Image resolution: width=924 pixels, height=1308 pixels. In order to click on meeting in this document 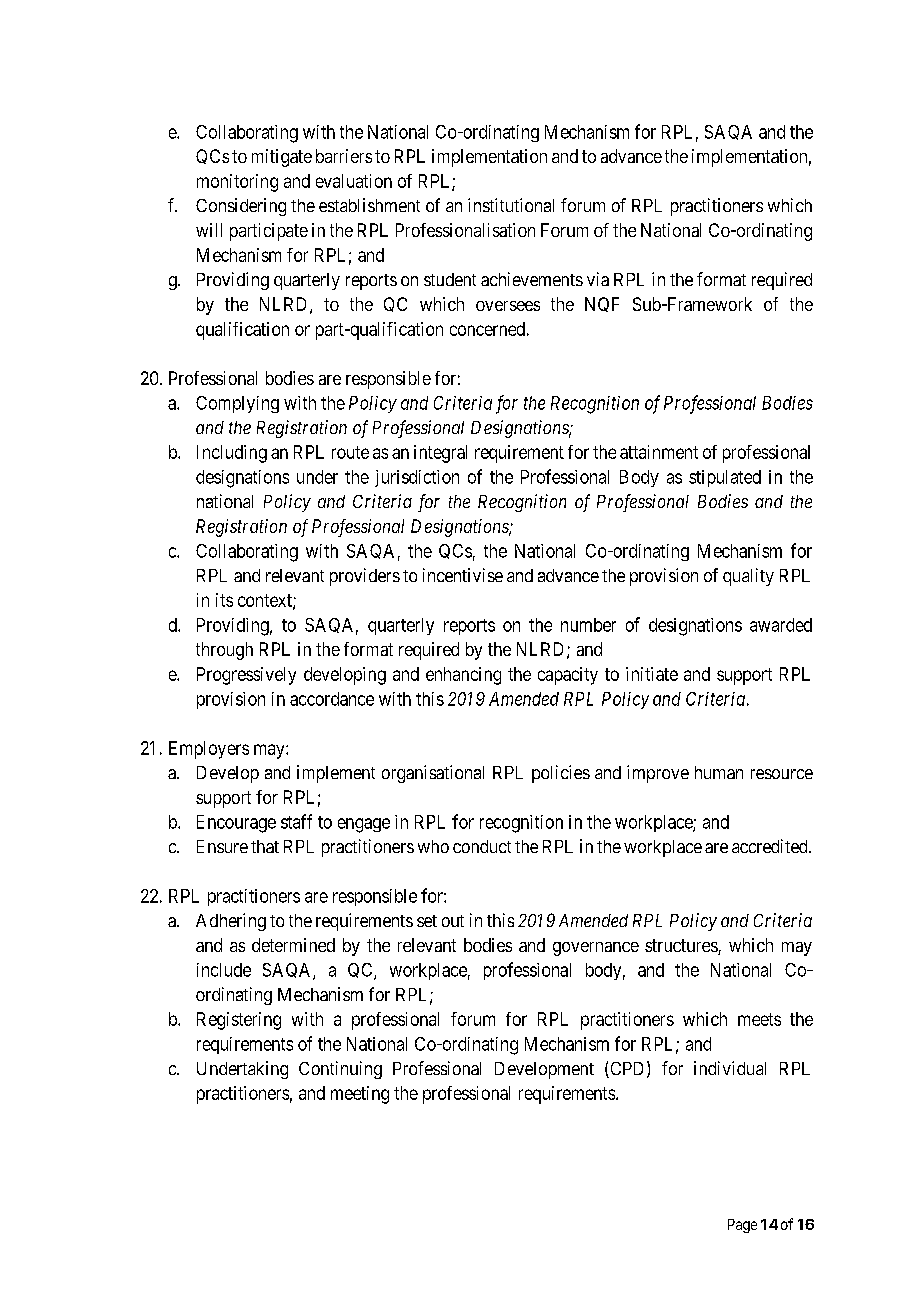, I will do `click(360, 1095)`.
